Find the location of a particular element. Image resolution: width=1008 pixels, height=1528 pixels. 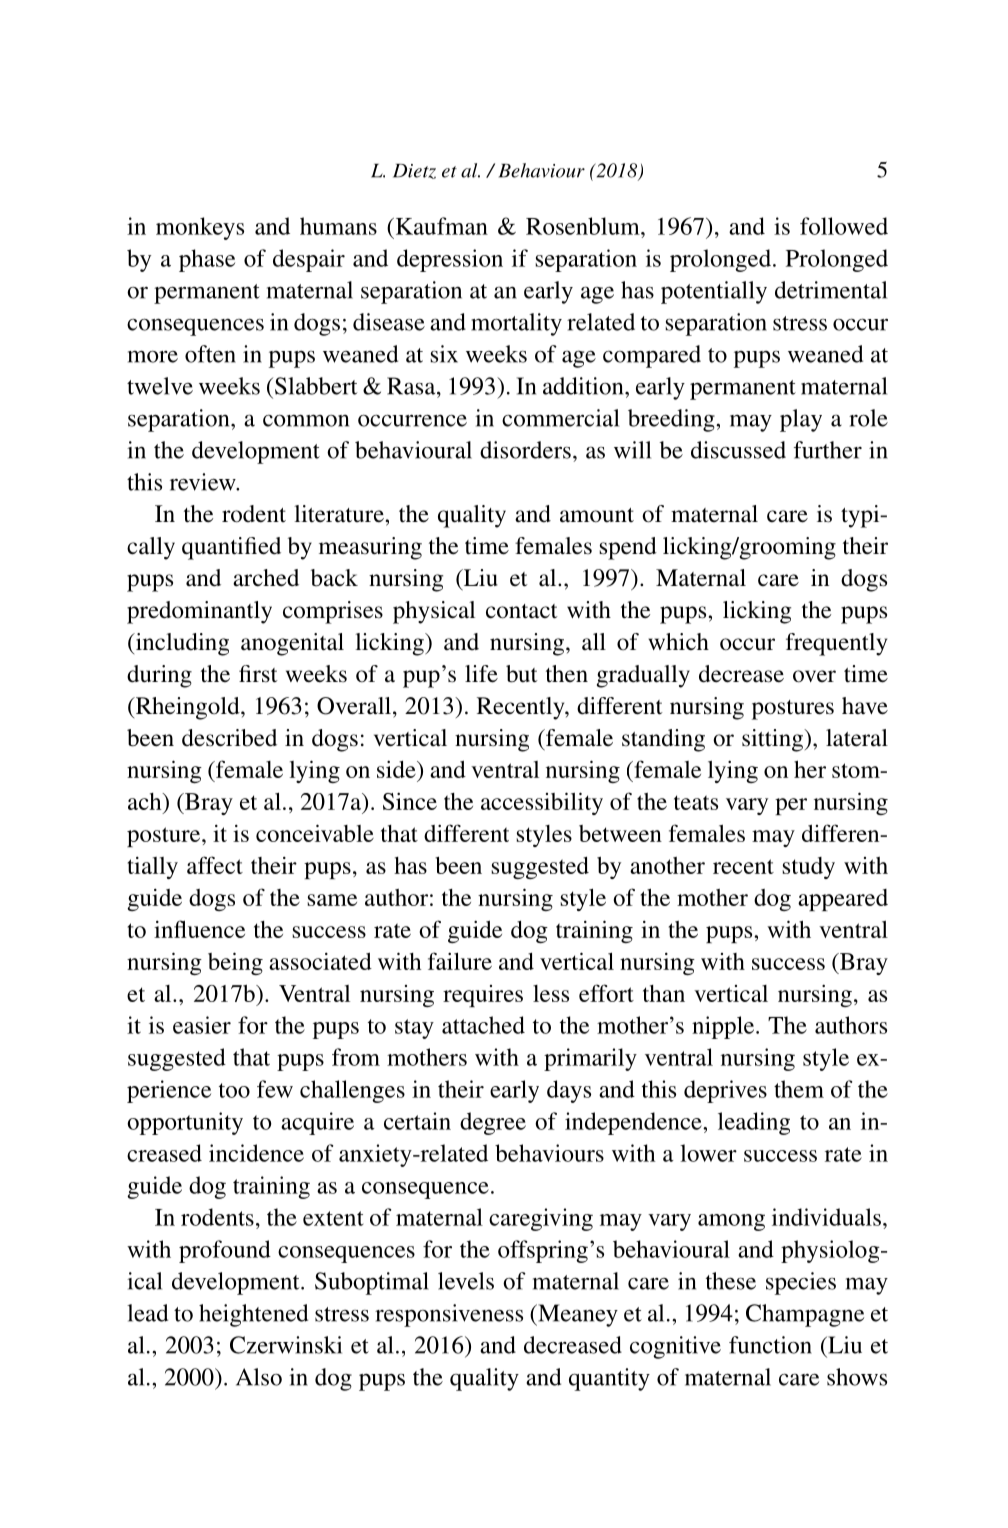

them is located at coordinates (799, 1089).
